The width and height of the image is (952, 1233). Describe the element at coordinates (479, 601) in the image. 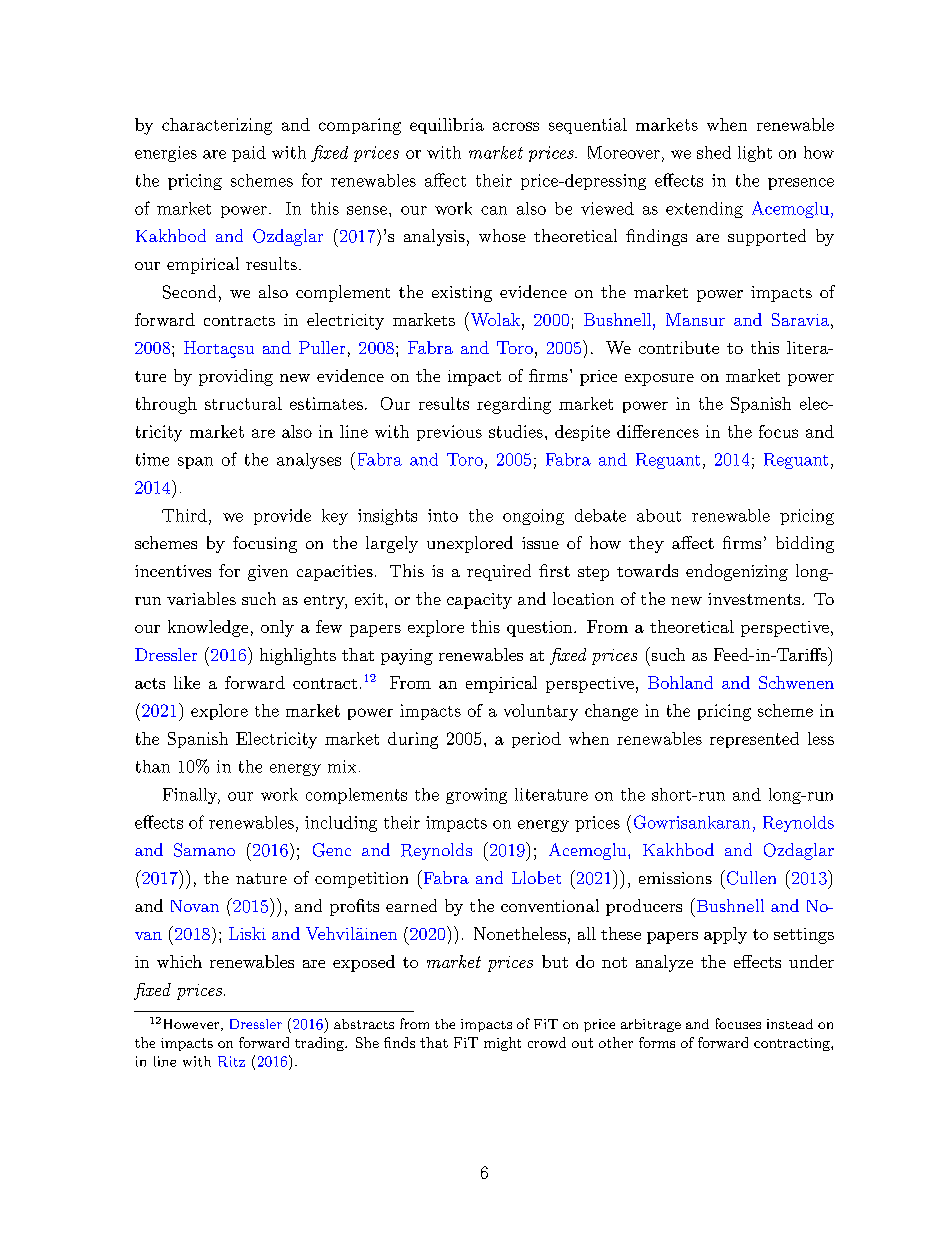

I see `capacity` at that location.
